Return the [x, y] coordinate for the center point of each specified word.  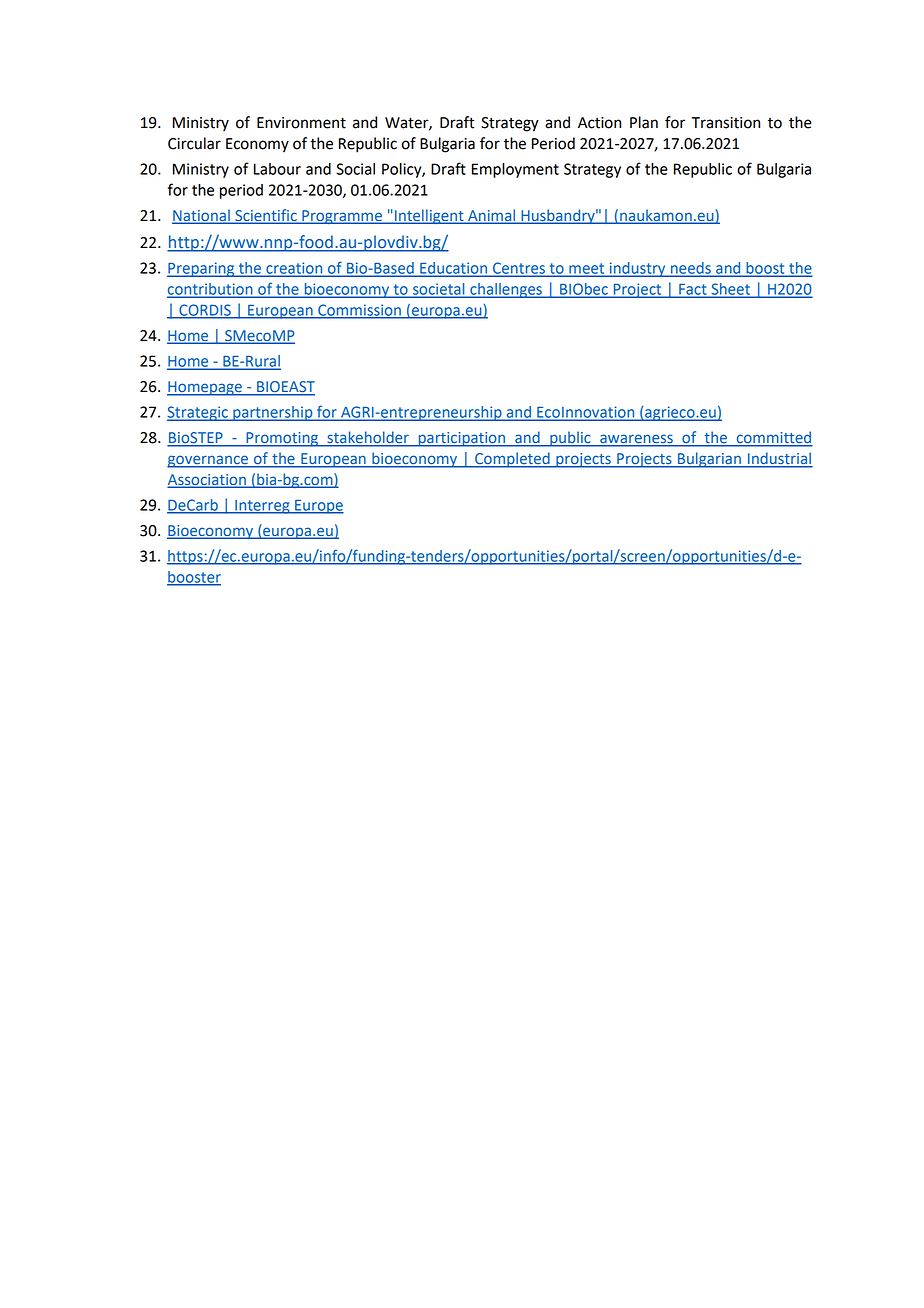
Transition [726, 123]
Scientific [266, 216]
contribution [211, 290]
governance [208, 461]
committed [773, 438]
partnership [273, 413]
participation [461, 439]
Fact [693, 290]
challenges [506, 290]
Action [599, 123]
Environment [301, 123]
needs [691, 269]
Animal [492, 216]
